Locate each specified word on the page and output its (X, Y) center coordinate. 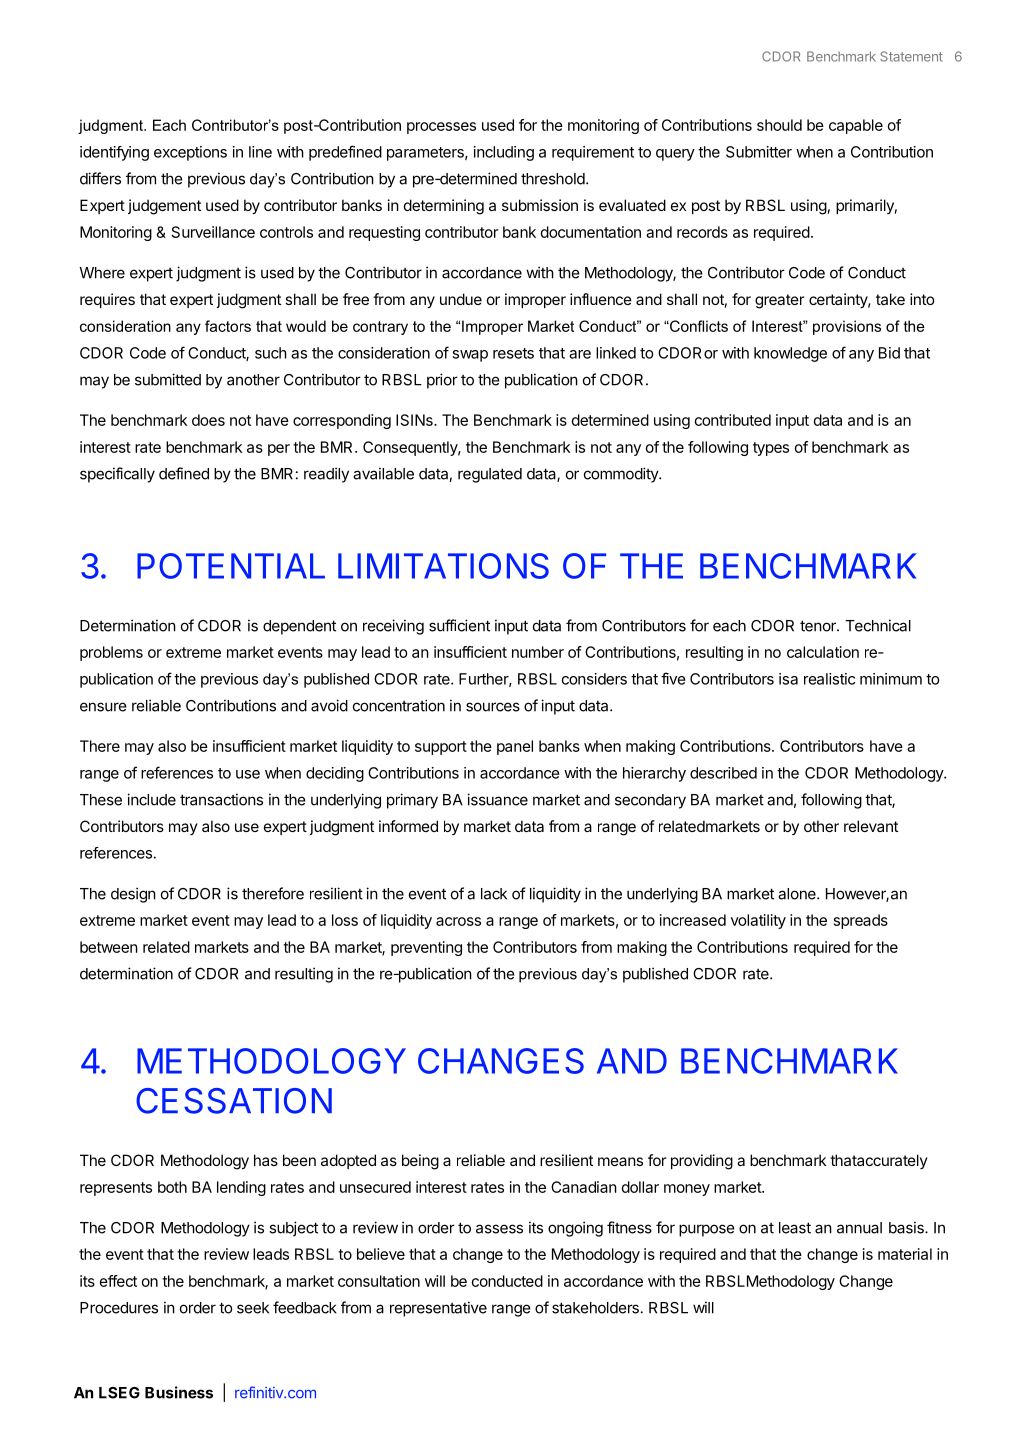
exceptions (190, 153)
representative (438, 1309)
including (504, 153)
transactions (221, 799)
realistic (829, 679)
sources (493, 707)
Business (179, 1392)
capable (856, 126)
